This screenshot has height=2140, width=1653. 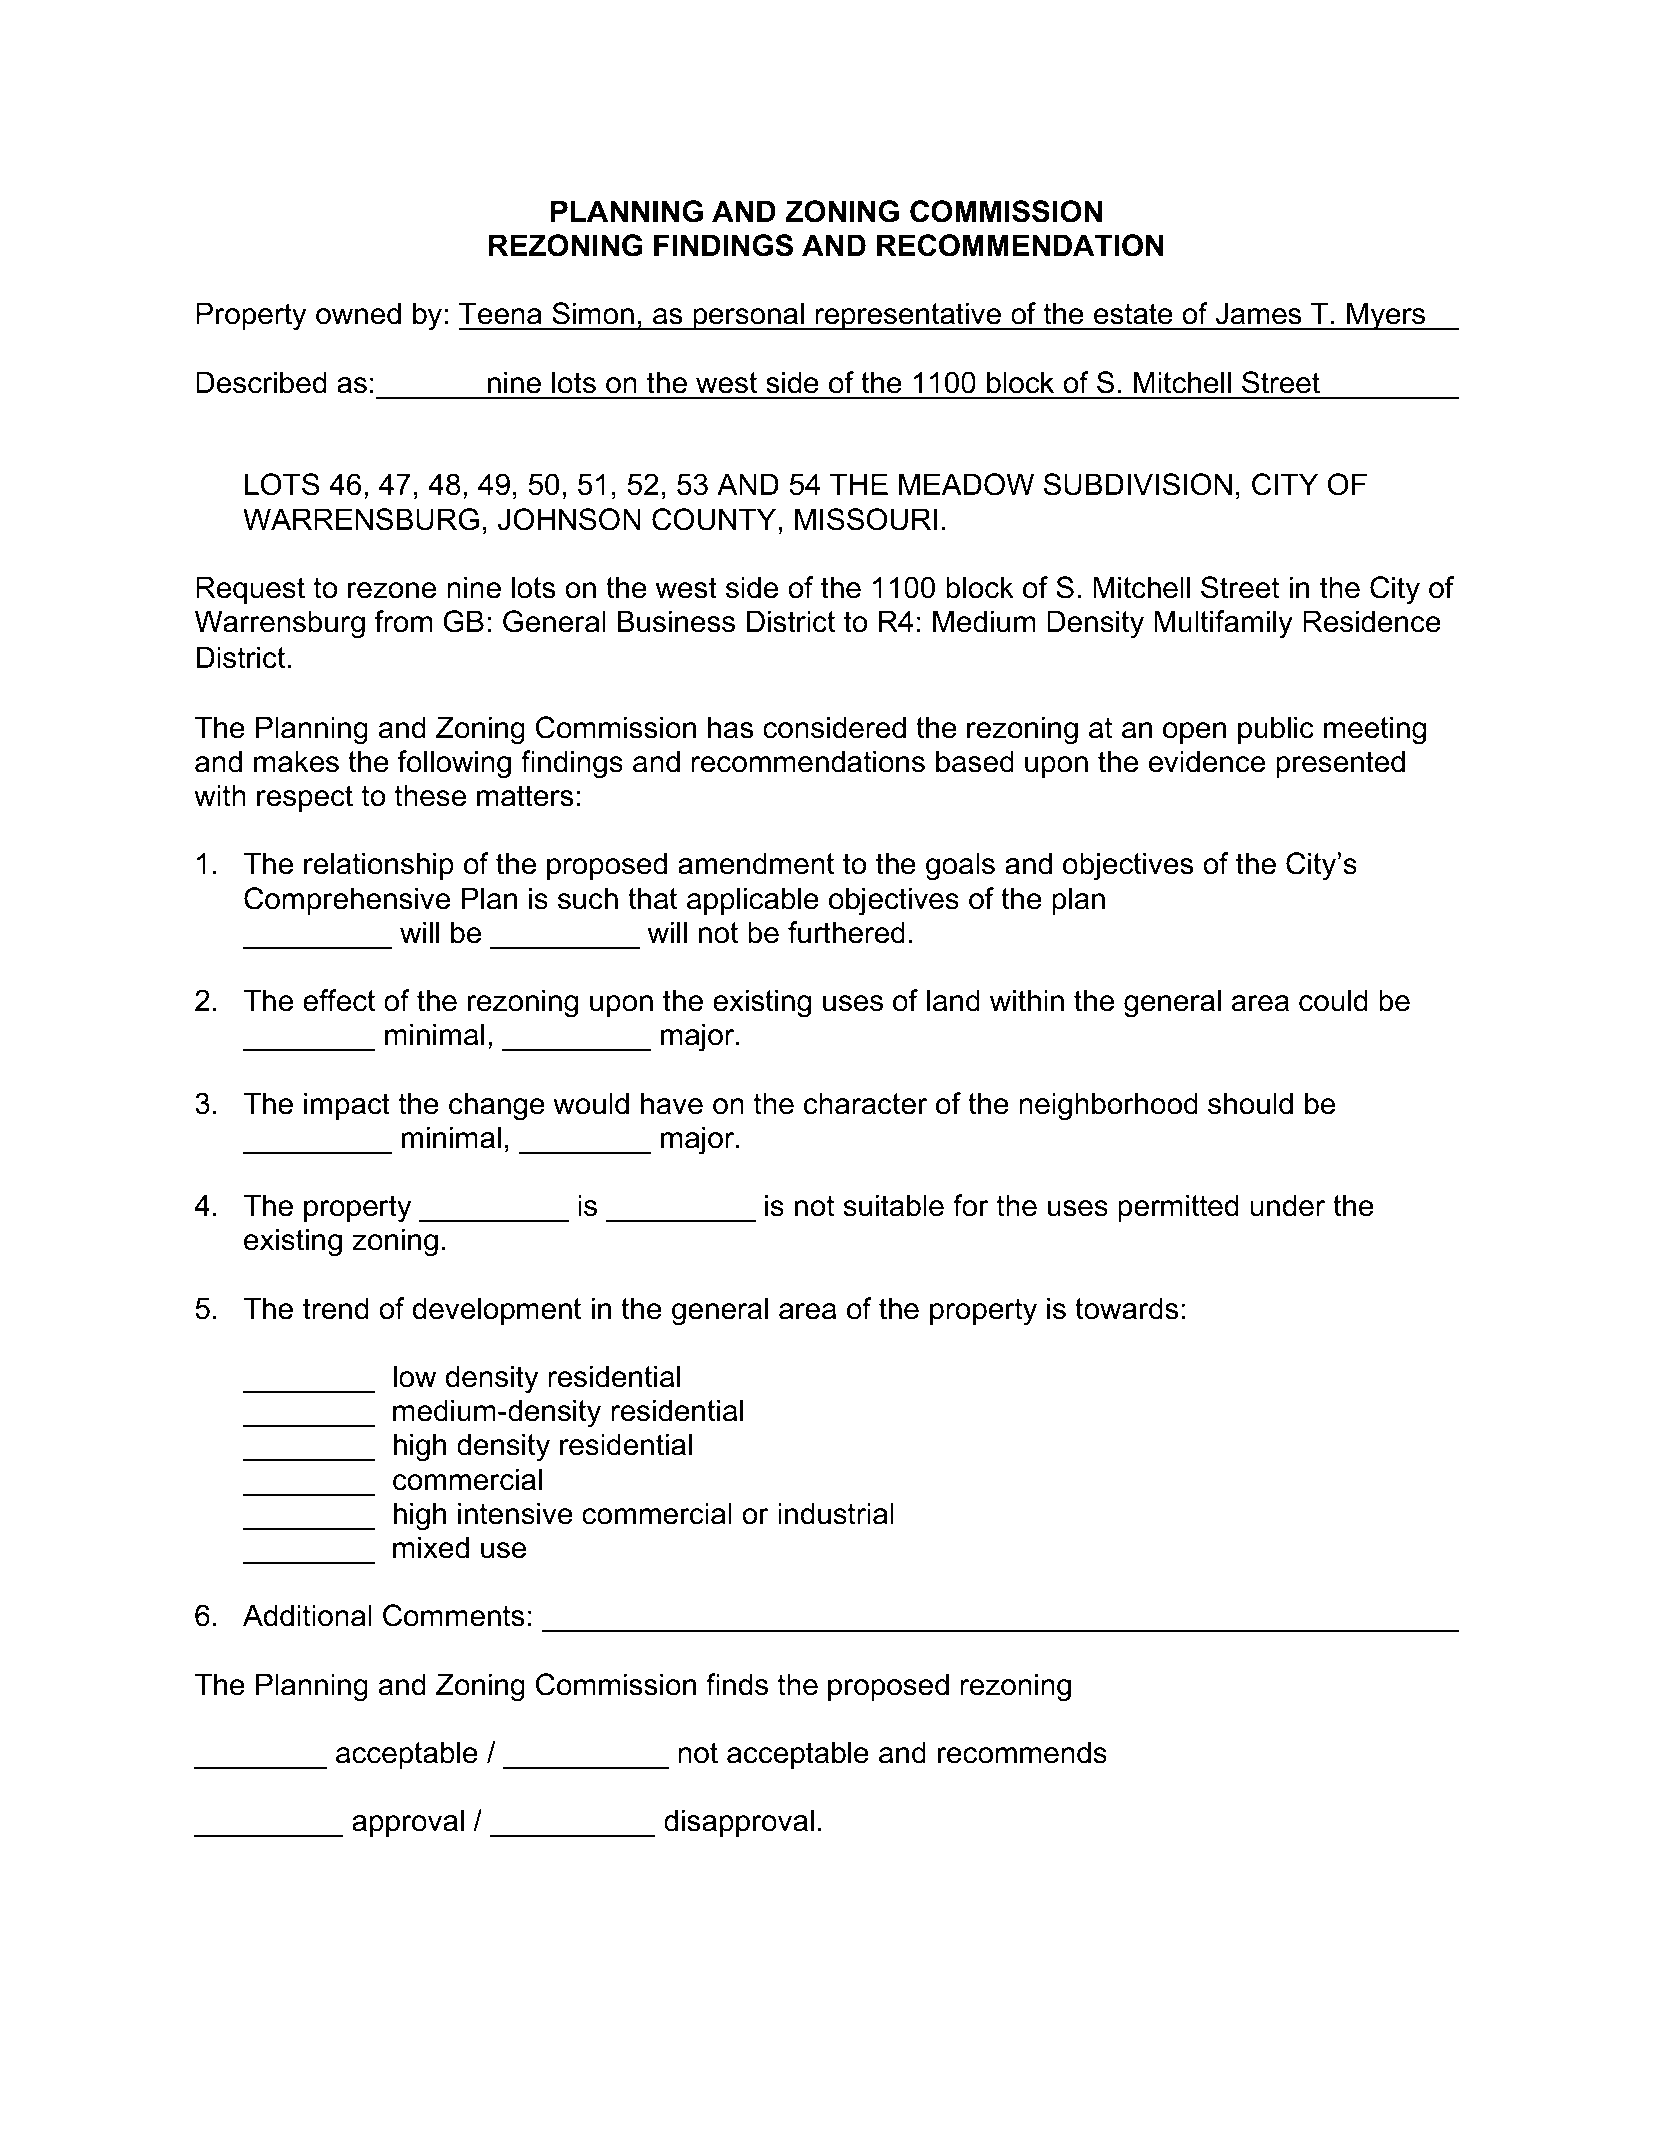 What do you see at coordinates (515, 1513) in the screenshot?
I see `intensive` at bounding box center [515, 1513].
